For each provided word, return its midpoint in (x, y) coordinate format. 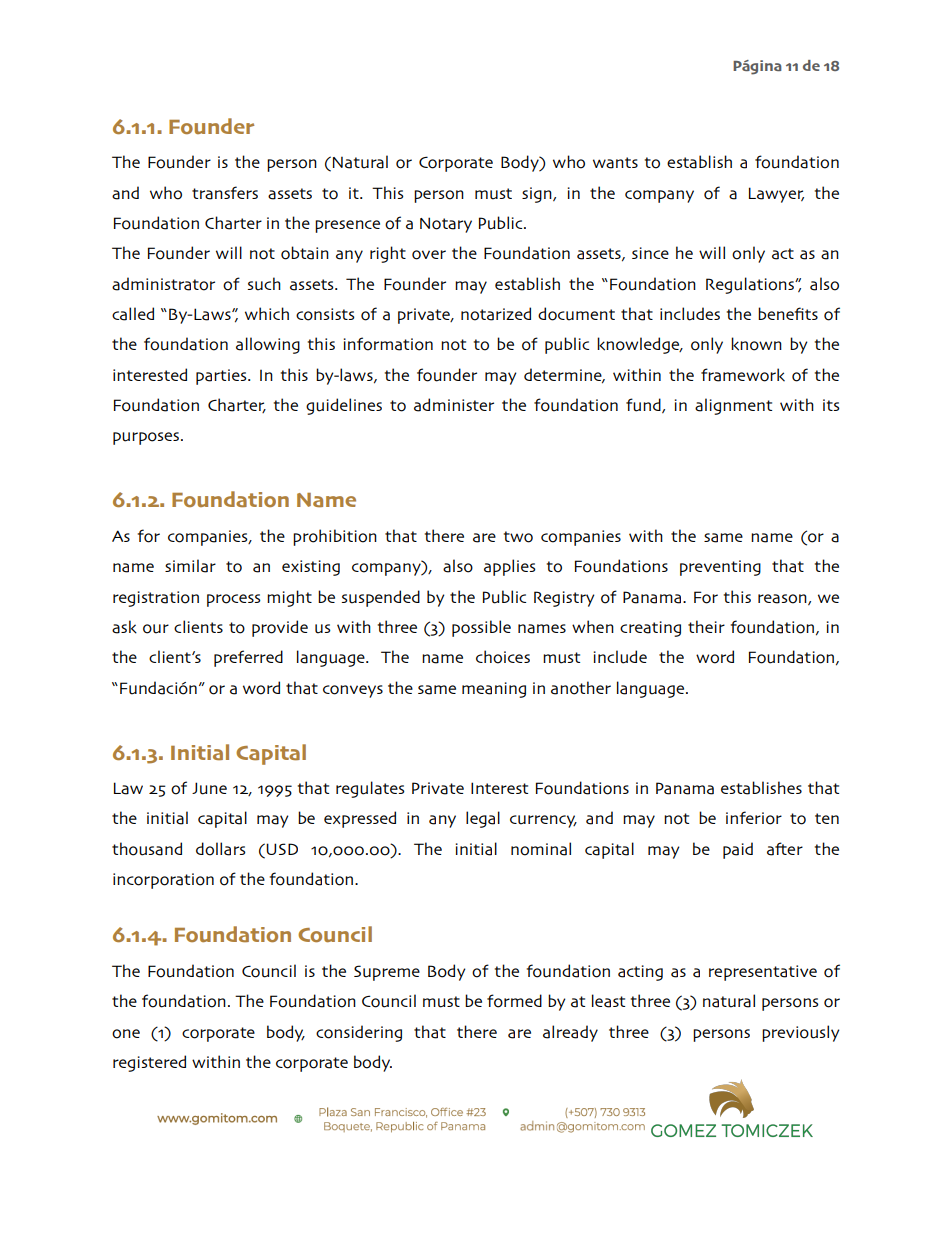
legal (483, 819)
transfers (225, 193)
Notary (446, 225)
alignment (733, 406)
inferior (754, 818)
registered (149, 1063)
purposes (147, 438)
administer (454, 405)
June (209, 788)
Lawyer (776, 195)
